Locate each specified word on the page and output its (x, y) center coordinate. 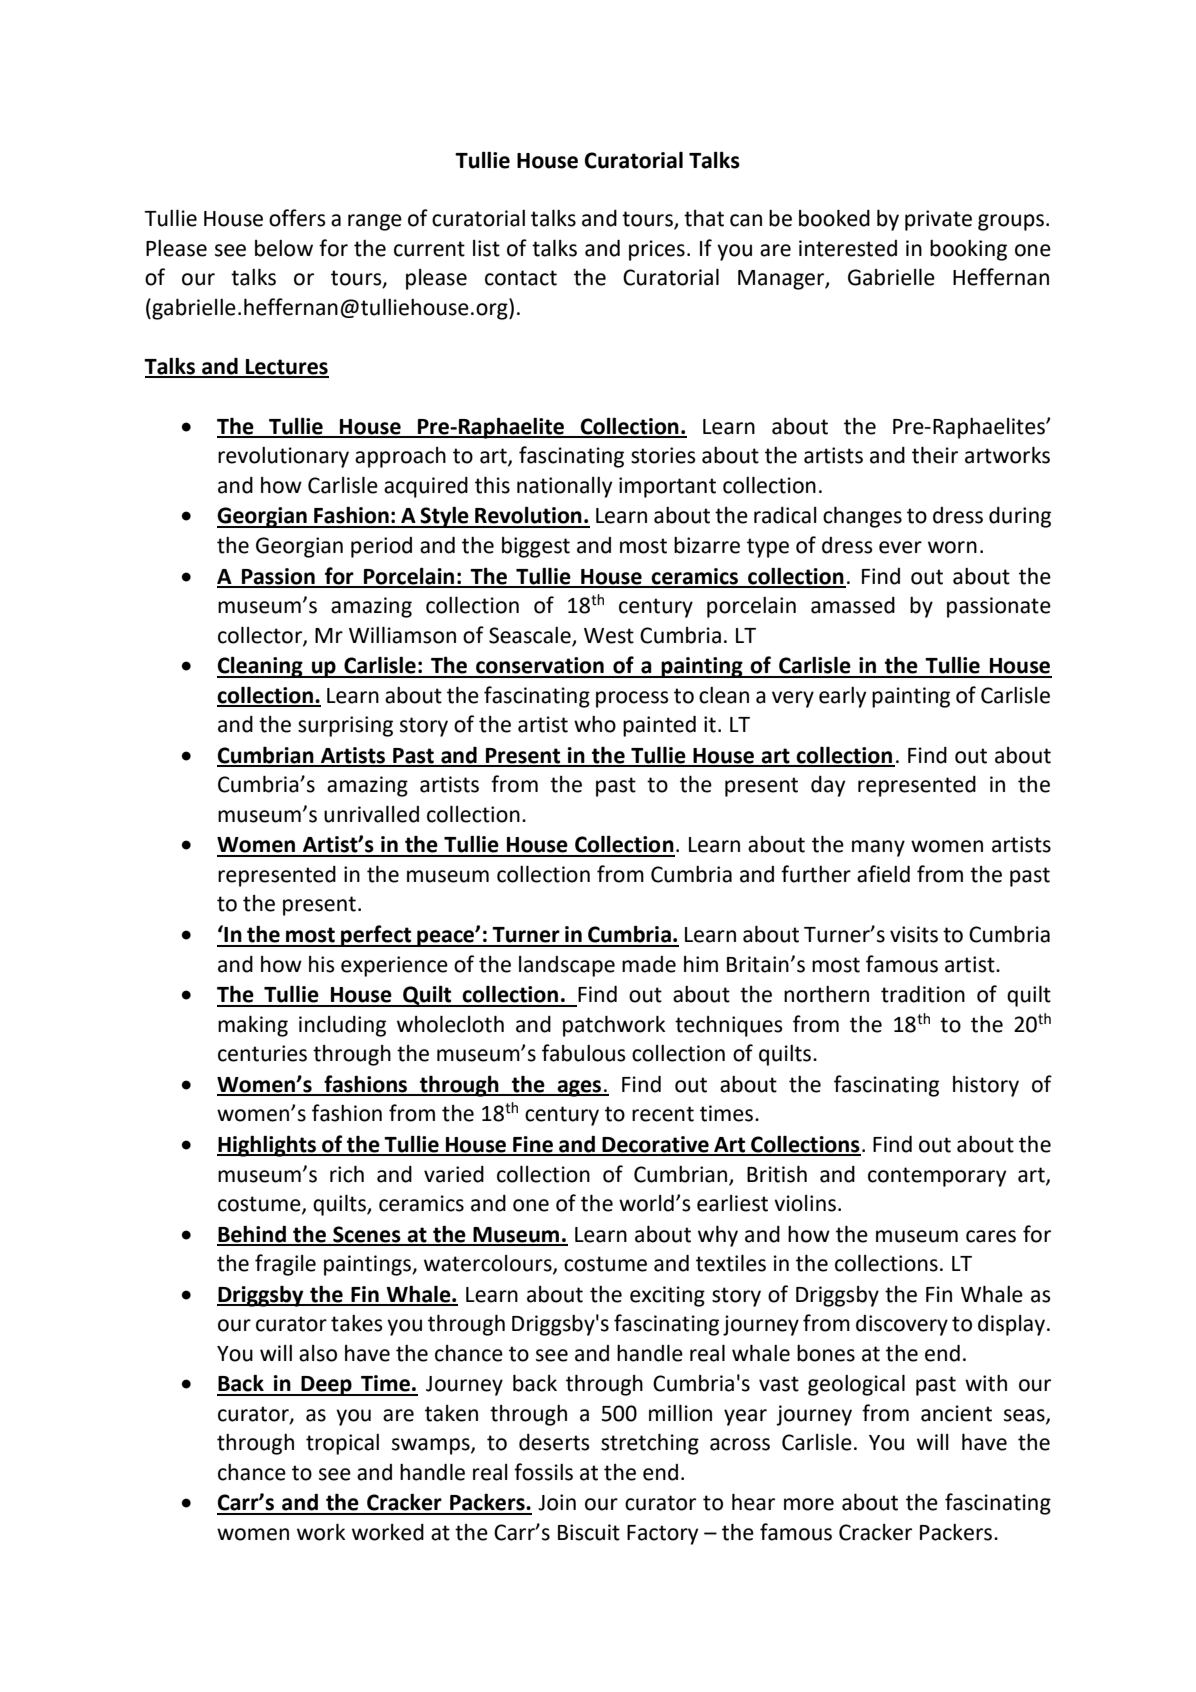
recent (663, 1114)
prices (657, 250)
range (375, 222)
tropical (342, 1444)
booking (968, 250)
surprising (345, 726)
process (632, 699)
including (342, 1026)
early (842, 697)
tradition (923, 994)
